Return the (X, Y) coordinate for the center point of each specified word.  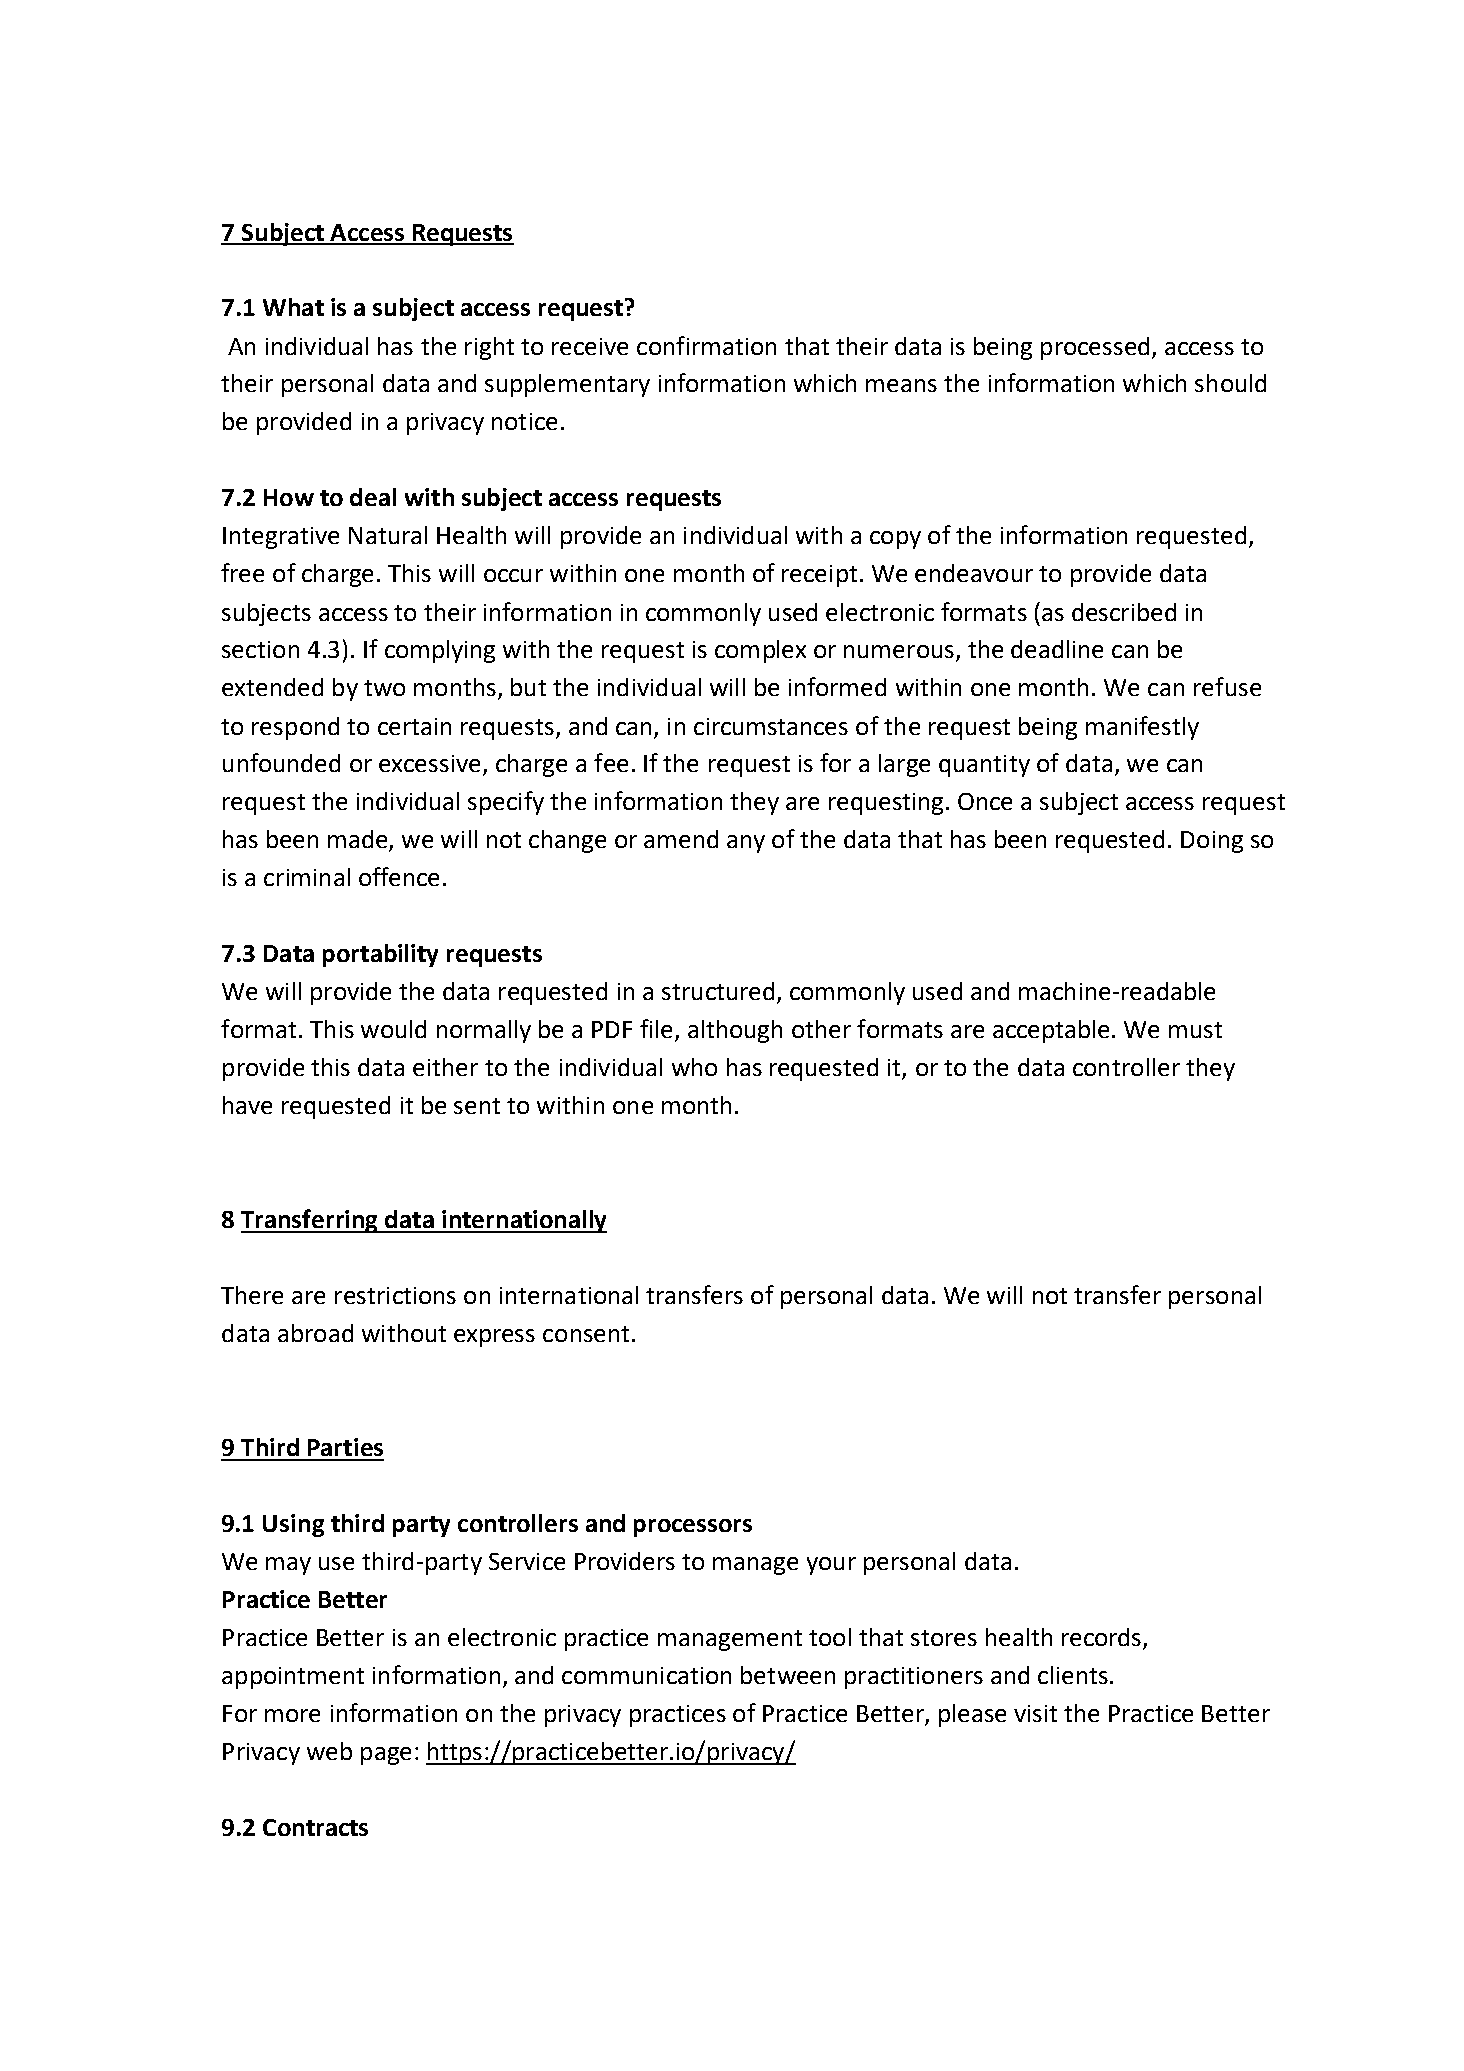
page (386, 1756)
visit (1035, 1713)
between (788, 1675)
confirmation (706, 345)
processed (1095, 348)
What (293, 307)
